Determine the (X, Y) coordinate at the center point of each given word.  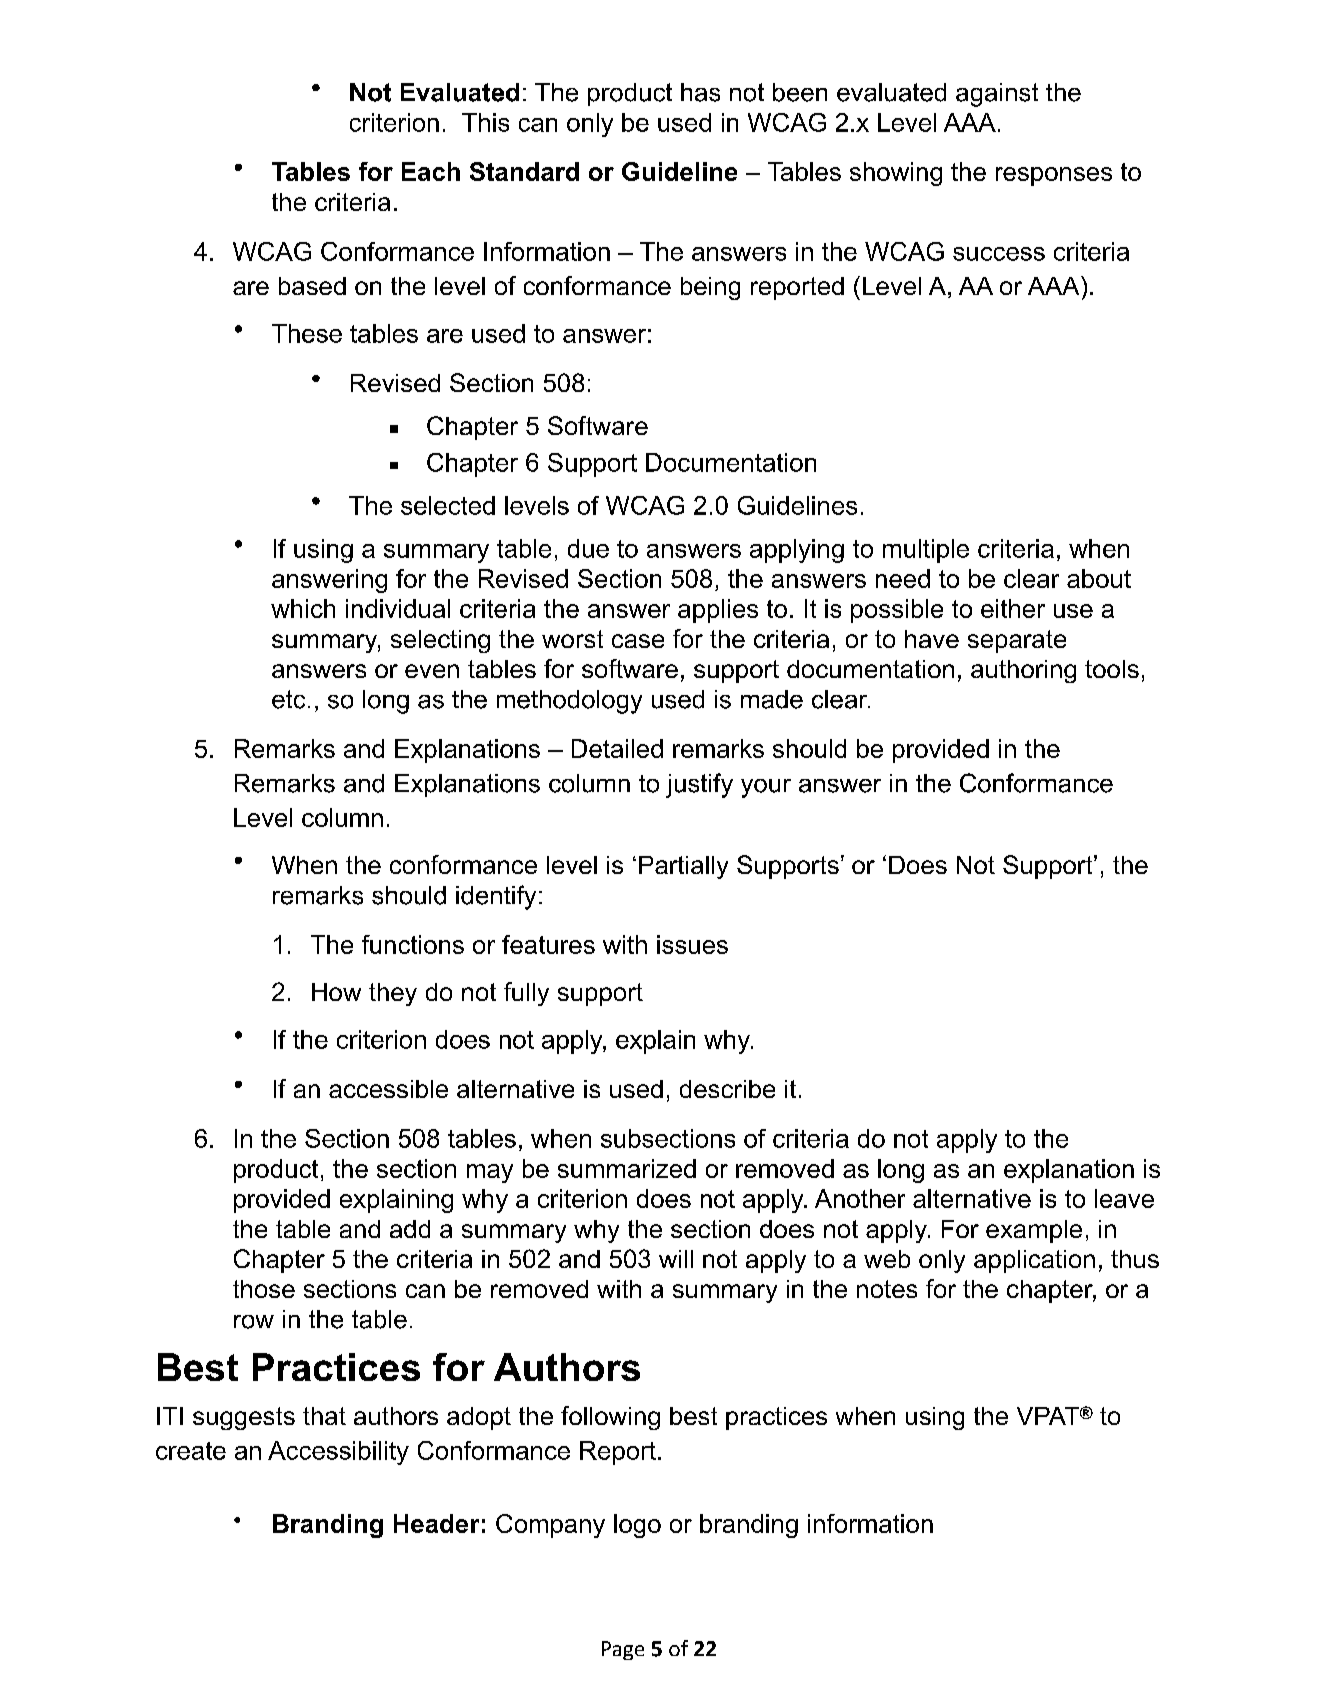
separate (1017, 641)
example (1034, 1231)
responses (1054, 176)
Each (431, 171)
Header (436, 1523)
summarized (627, 1168)
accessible (388, 1089)
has (700, 92)
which (303, 608)
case (638, 641)
